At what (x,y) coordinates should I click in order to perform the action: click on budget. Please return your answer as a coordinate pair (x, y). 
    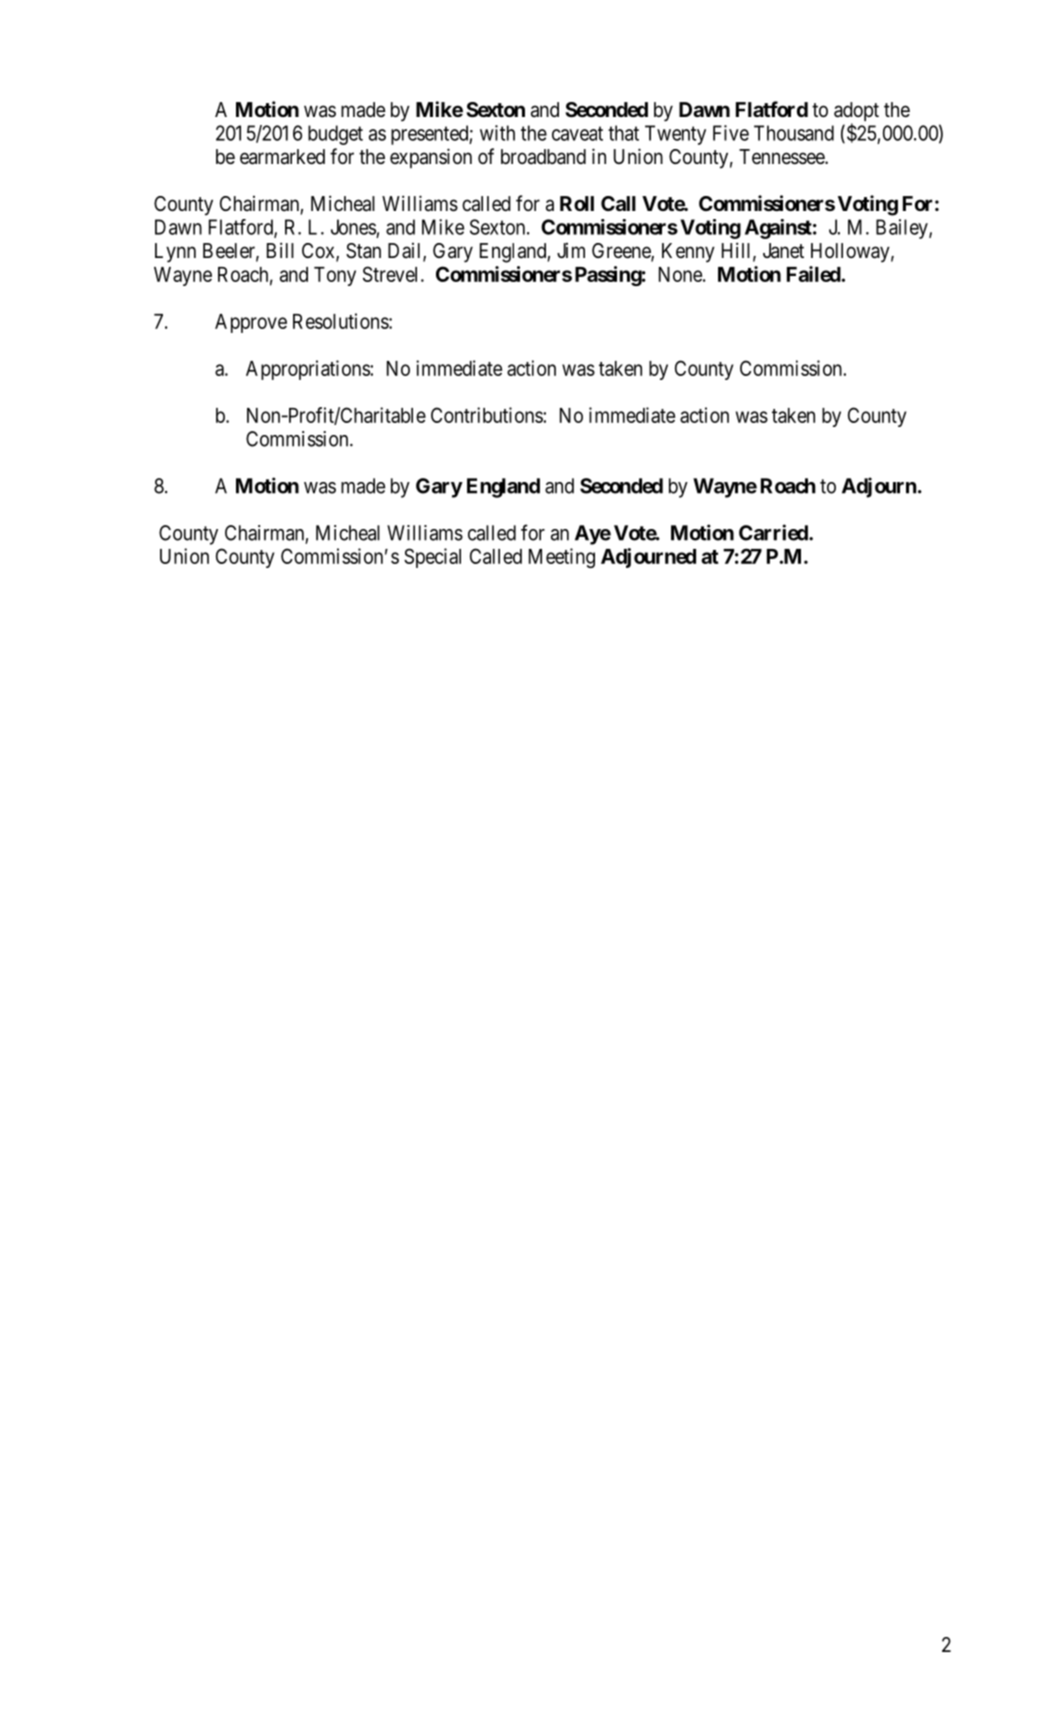
    Looking at the image, I should click on (335, 135).
